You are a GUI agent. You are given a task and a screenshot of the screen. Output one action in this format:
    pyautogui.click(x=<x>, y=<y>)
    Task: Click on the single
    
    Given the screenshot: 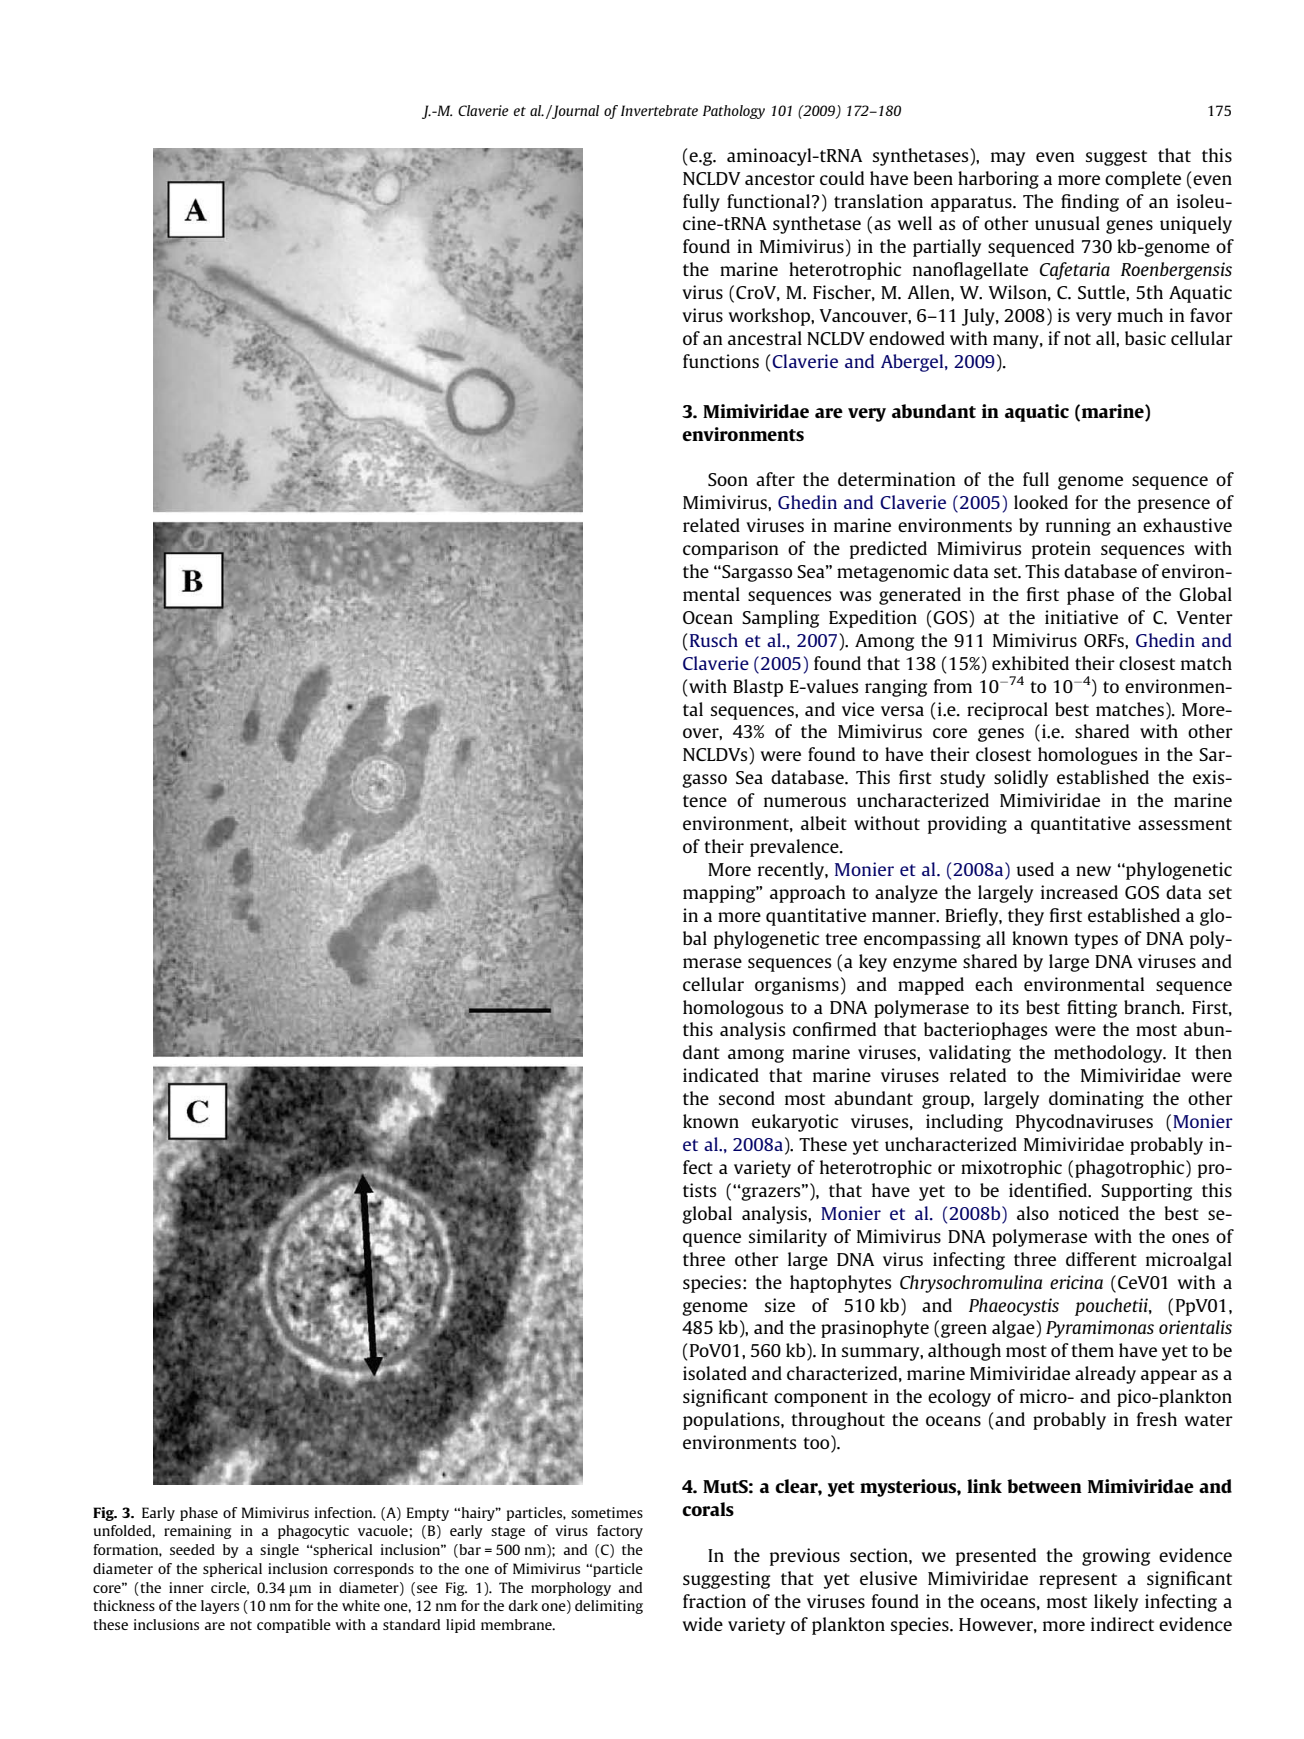 What is the action you would take?
    pyautogui.click(x=279, y=1551)
